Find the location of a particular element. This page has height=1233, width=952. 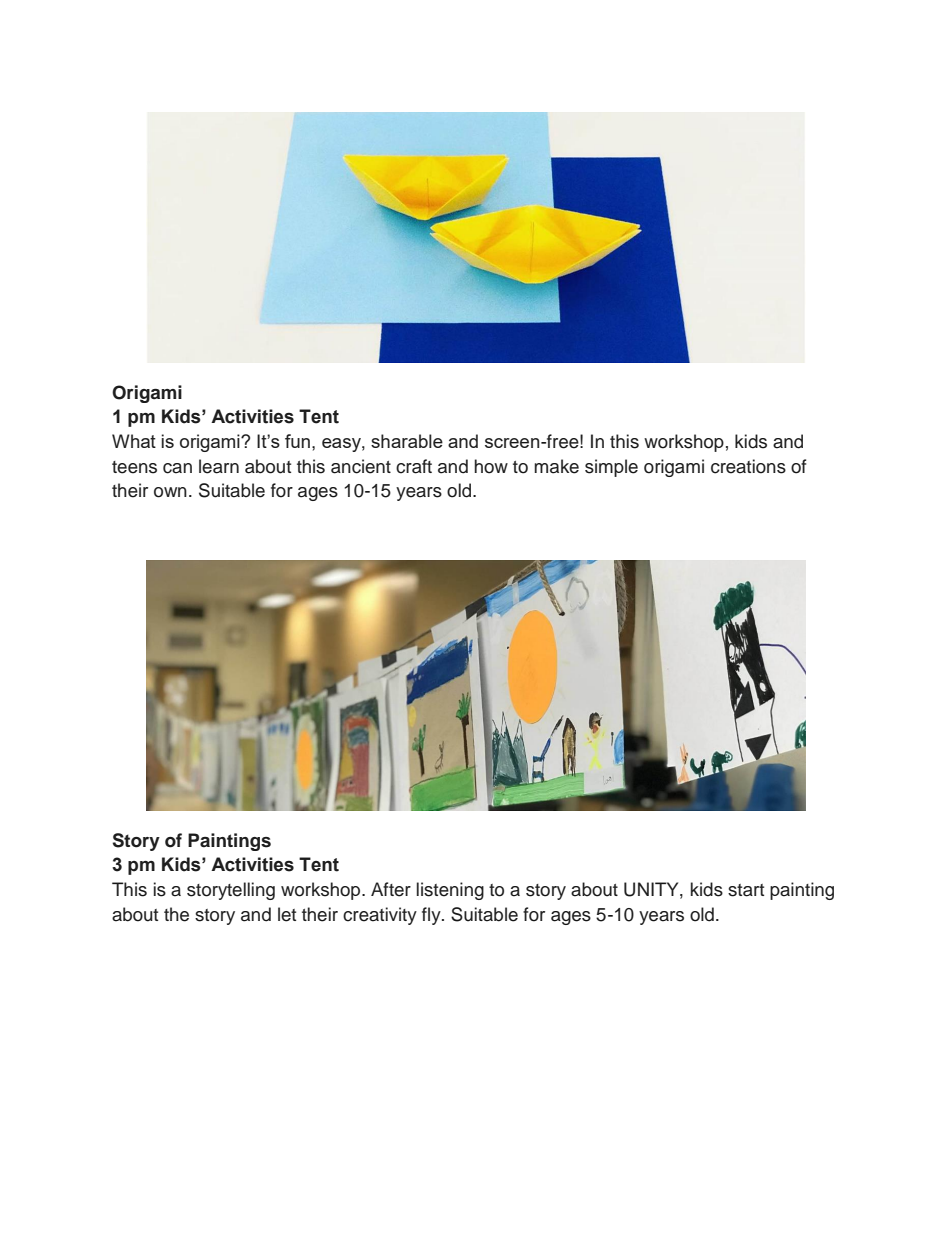

After is located at coordinates (391, 889).
